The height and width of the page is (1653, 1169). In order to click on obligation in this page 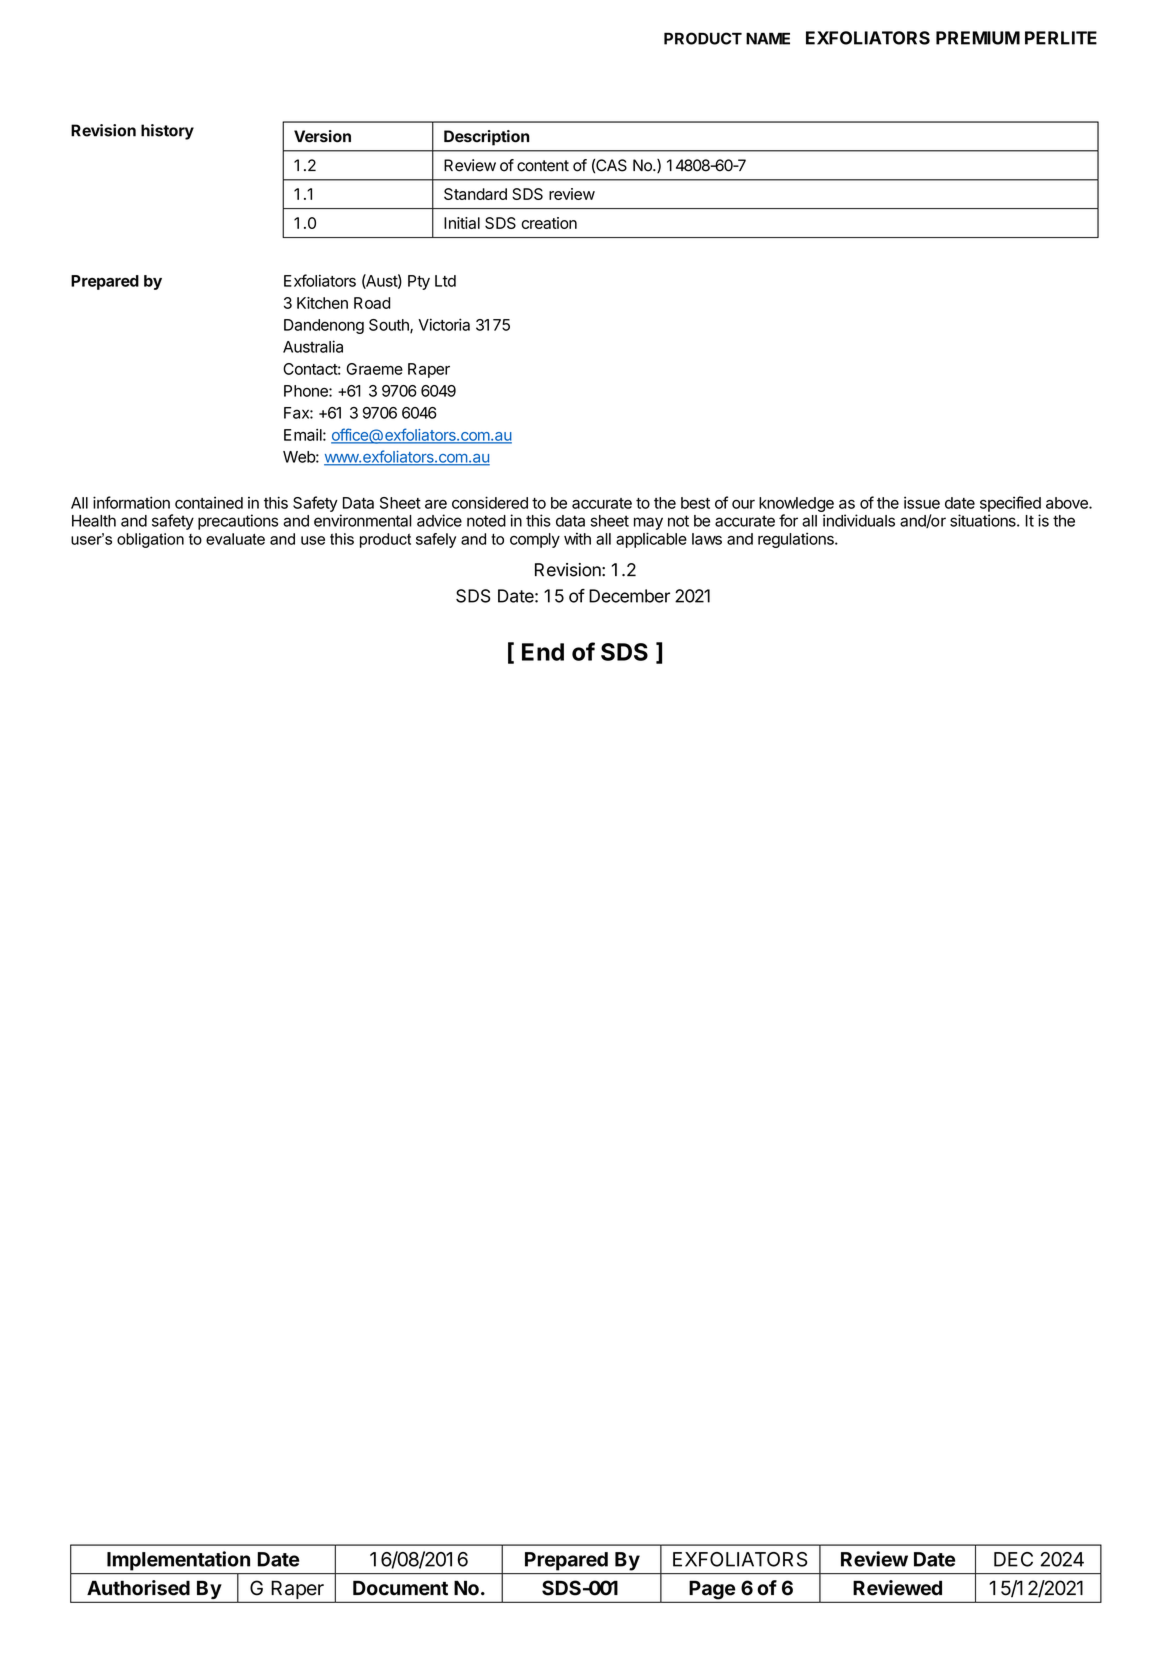, I will do `click(150, 540)`.
